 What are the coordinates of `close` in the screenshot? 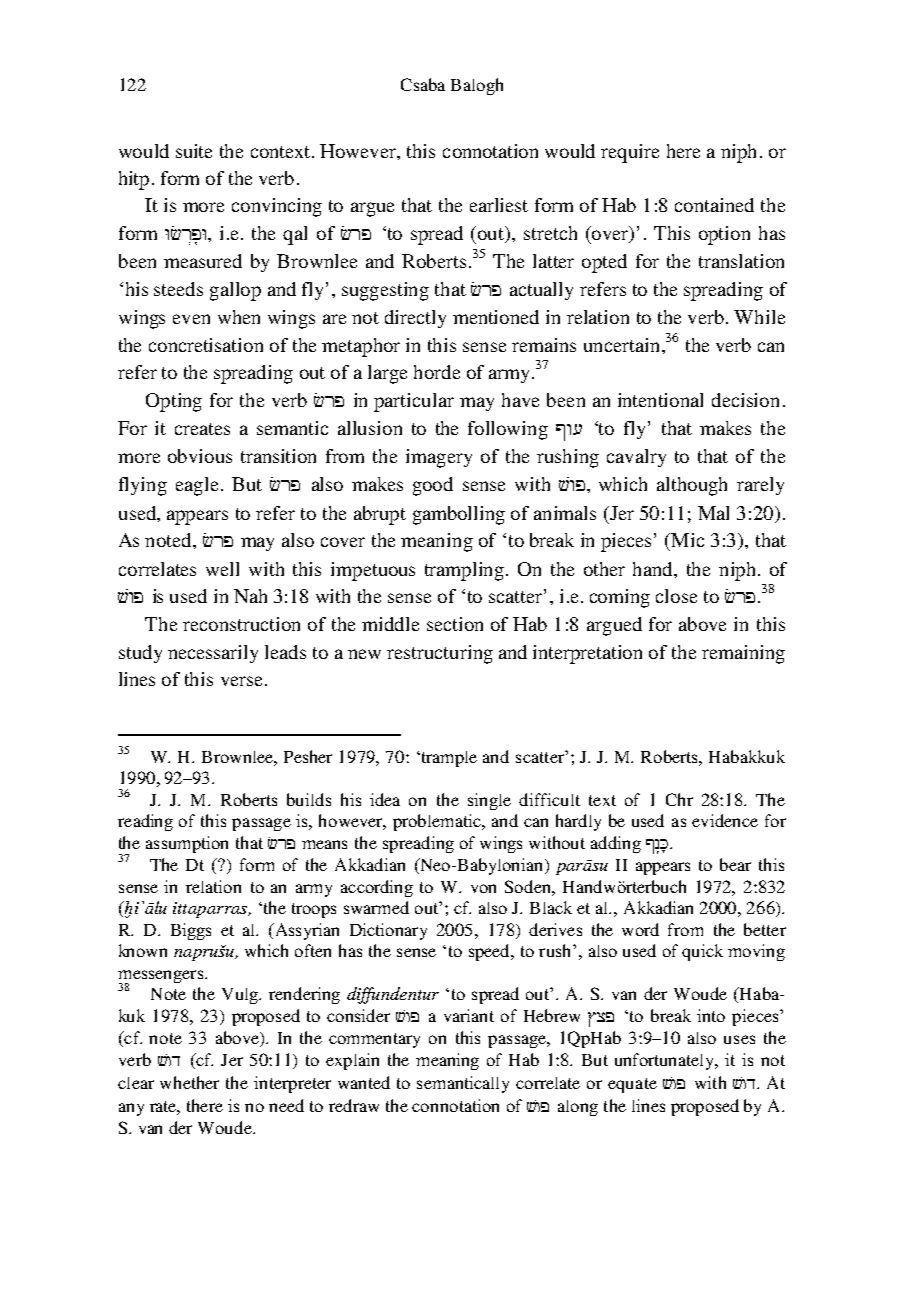 It's located at (676, 596).
